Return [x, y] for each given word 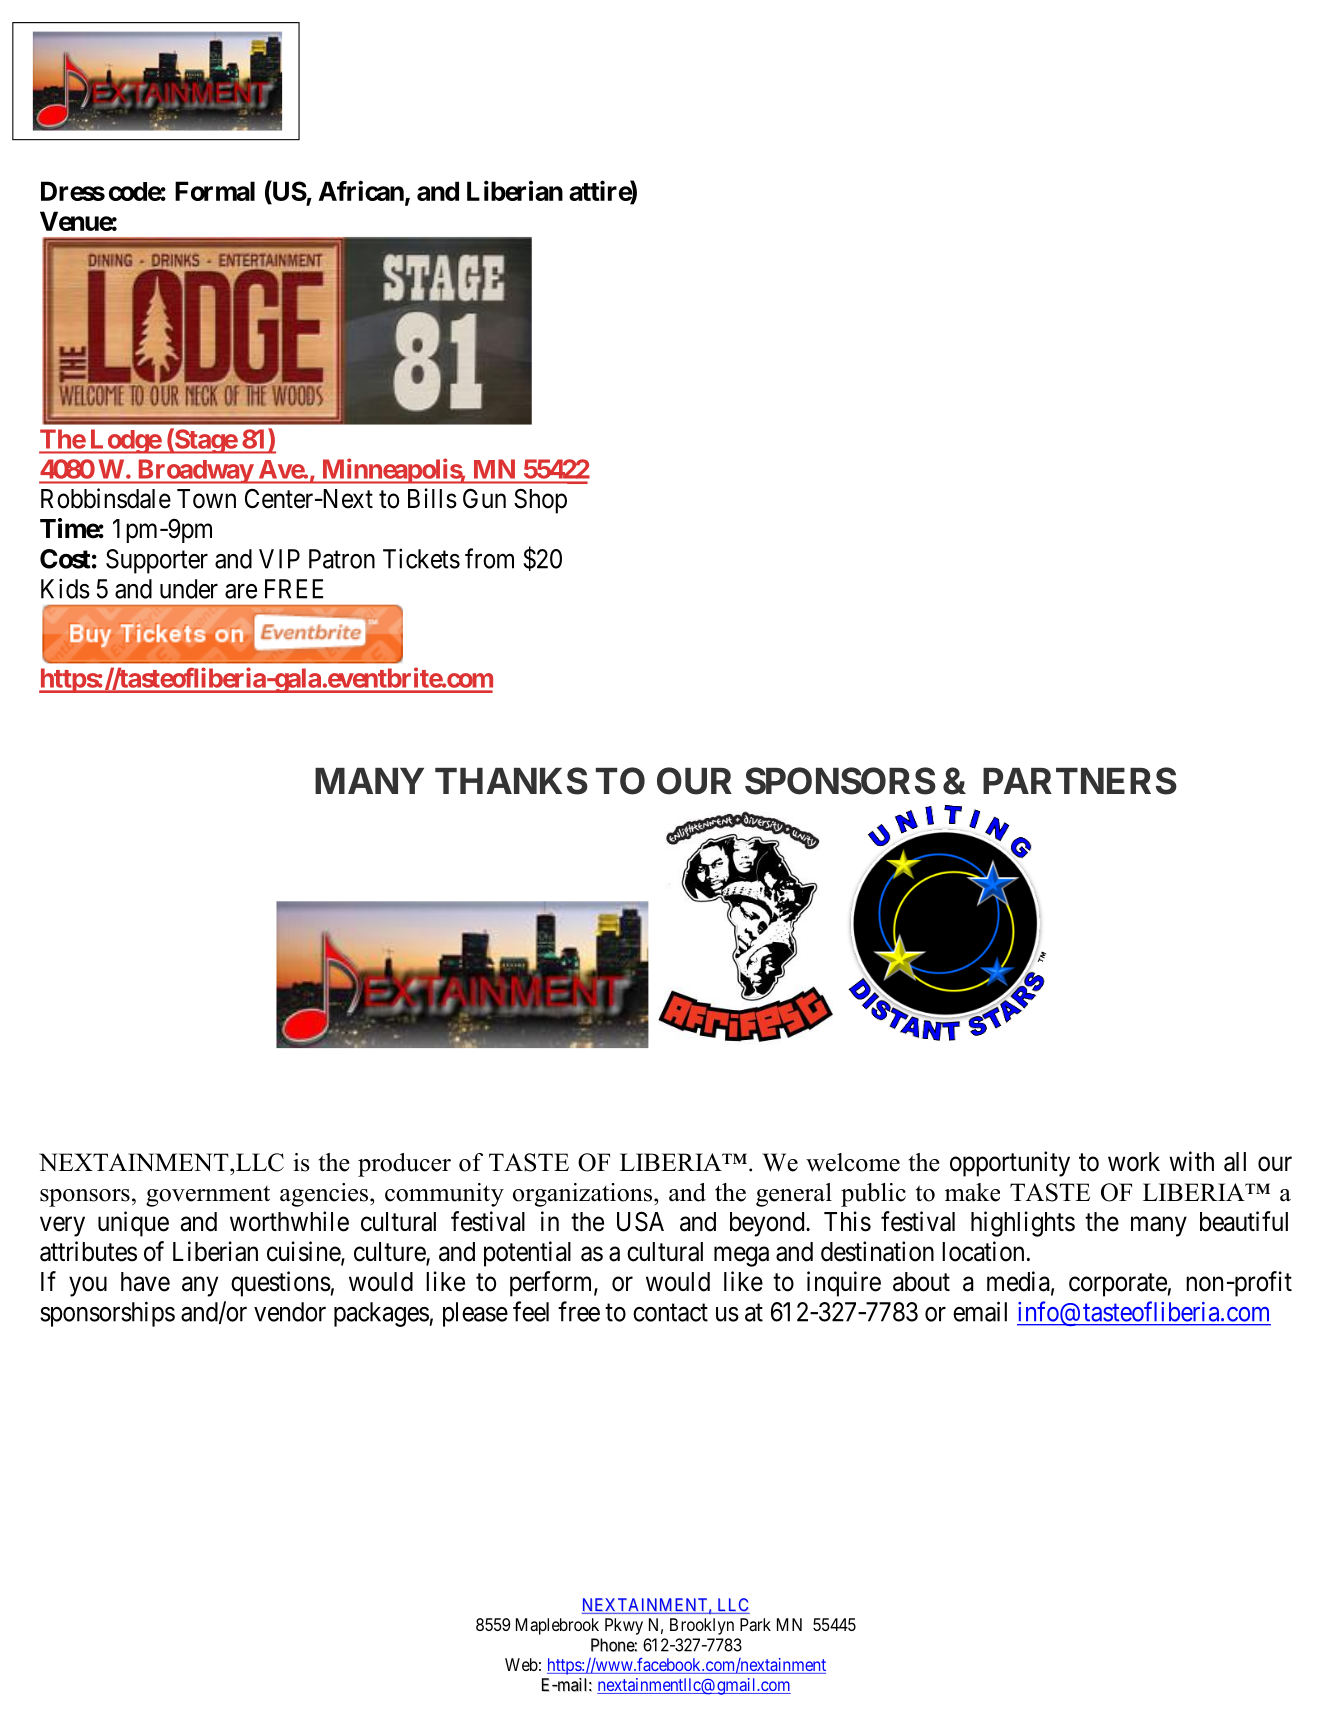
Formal [215, 191]
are [241, 591]
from [489, 558]
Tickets [421, 558]
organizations [582, 1195]
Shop [540, 501]
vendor [290, 1312]
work [1134, 1162]
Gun [484, 498]
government [208, 1196]
